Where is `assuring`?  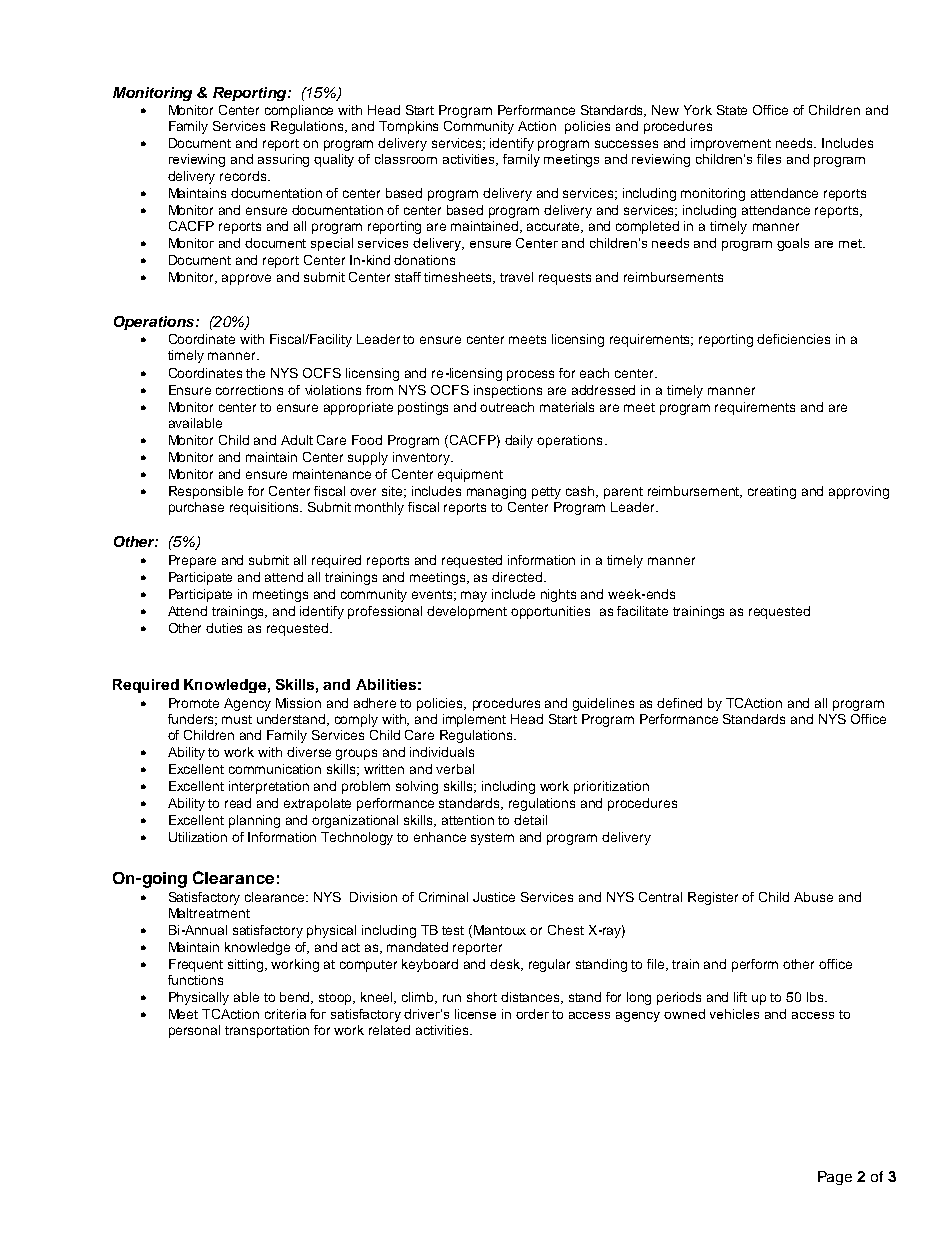
assuring is located at coordinates (283, 160).
